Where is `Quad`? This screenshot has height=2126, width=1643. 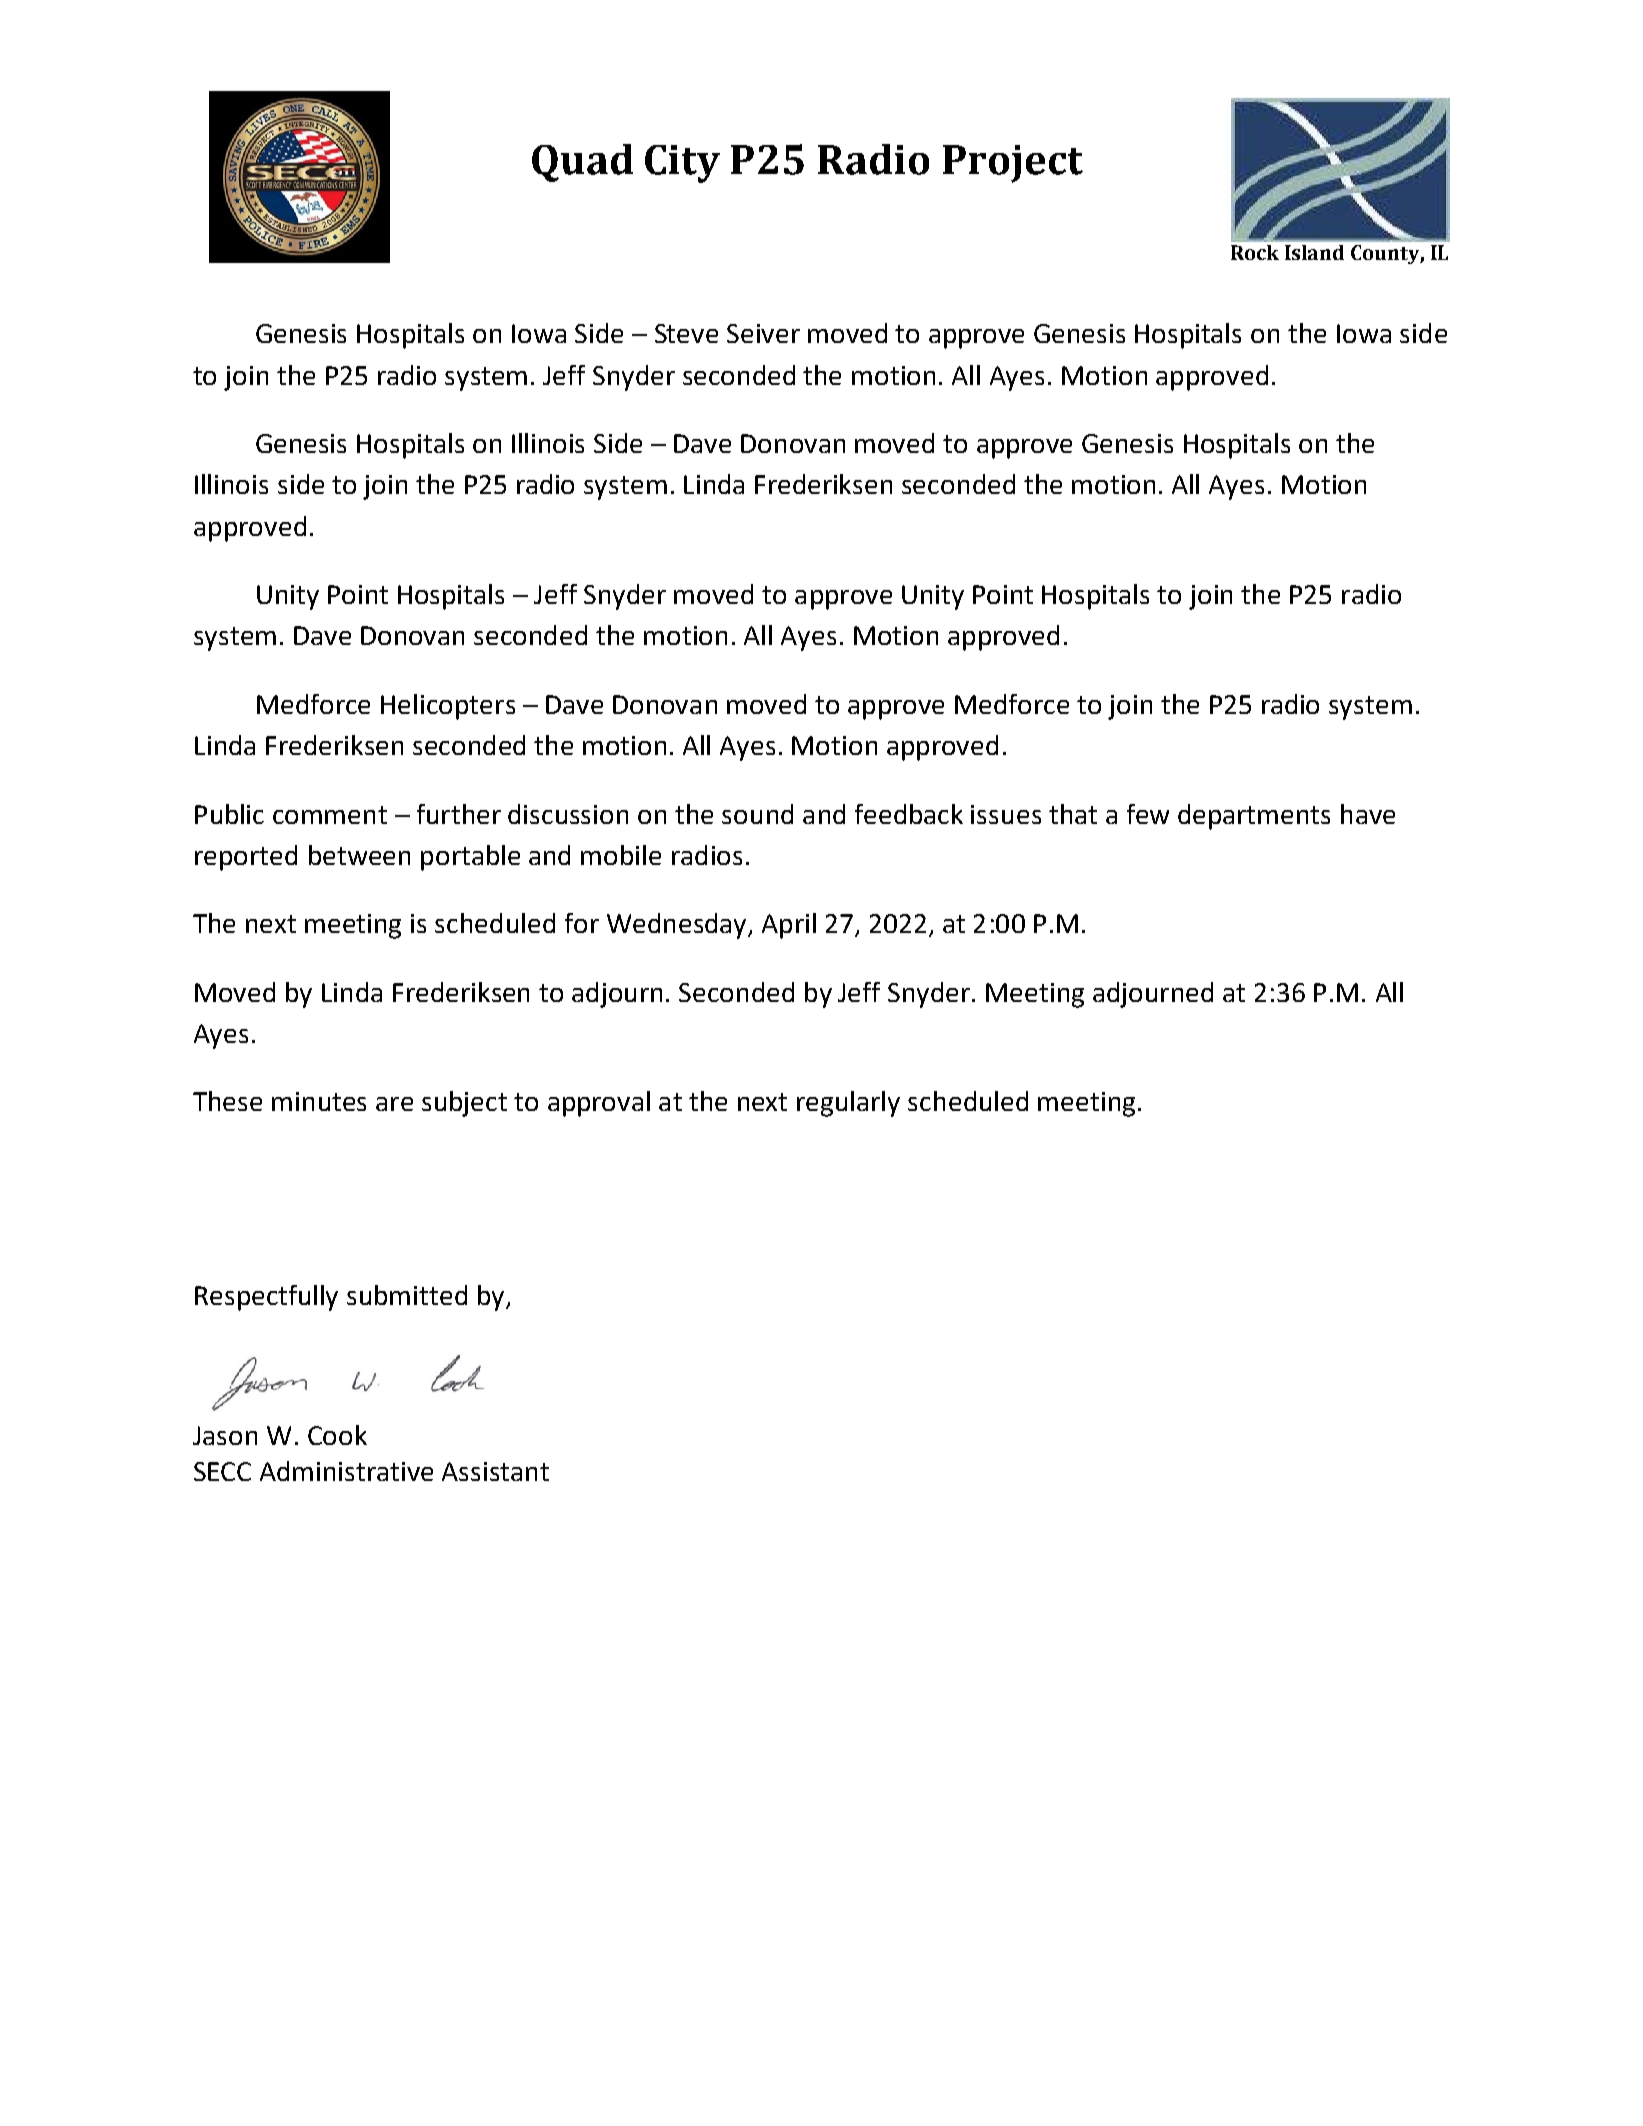
Quad is located at coordinates (582, 163).
